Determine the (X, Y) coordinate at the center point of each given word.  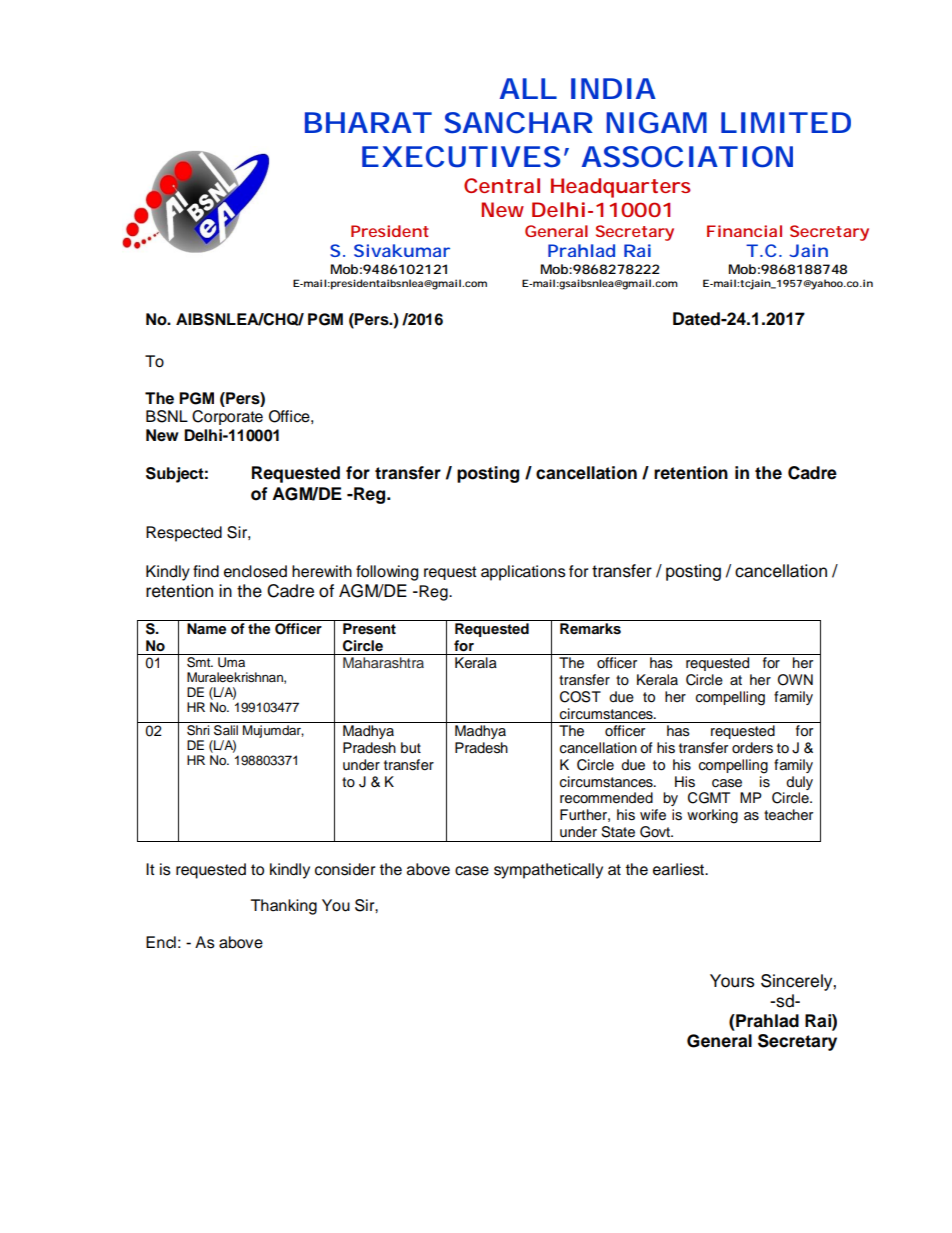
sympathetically (548, 871)
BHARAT (368, 122)
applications (523, 573)
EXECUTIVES (461, 157)
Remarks (590, 629)
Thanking (284, 907)
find (206, 571)
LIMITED (786, 122)
